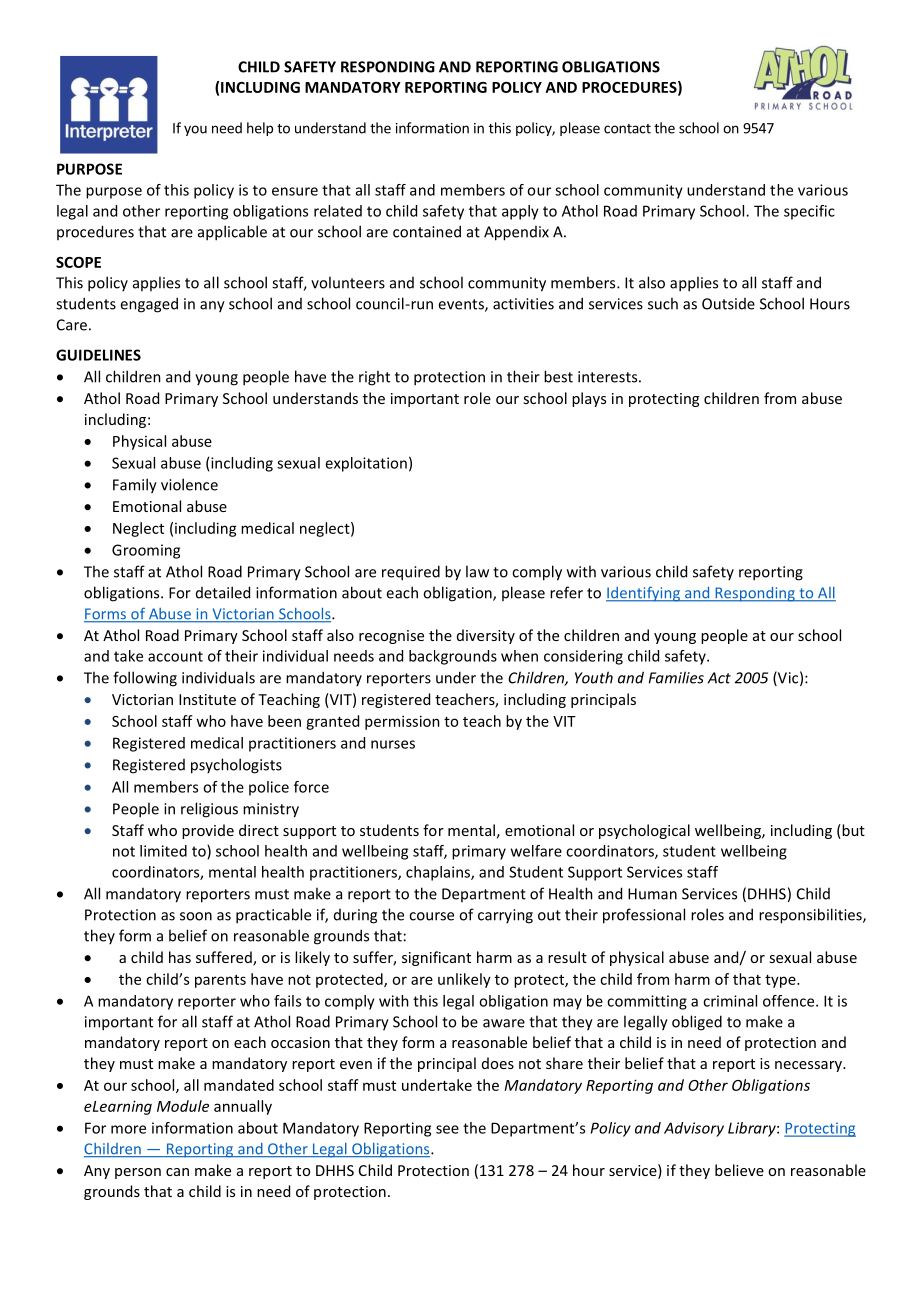 The image size is (924, 1308). What do you see at coordinates (520, 212) in the screenshot?
I see `apply` at bounding box center [520, 212].
